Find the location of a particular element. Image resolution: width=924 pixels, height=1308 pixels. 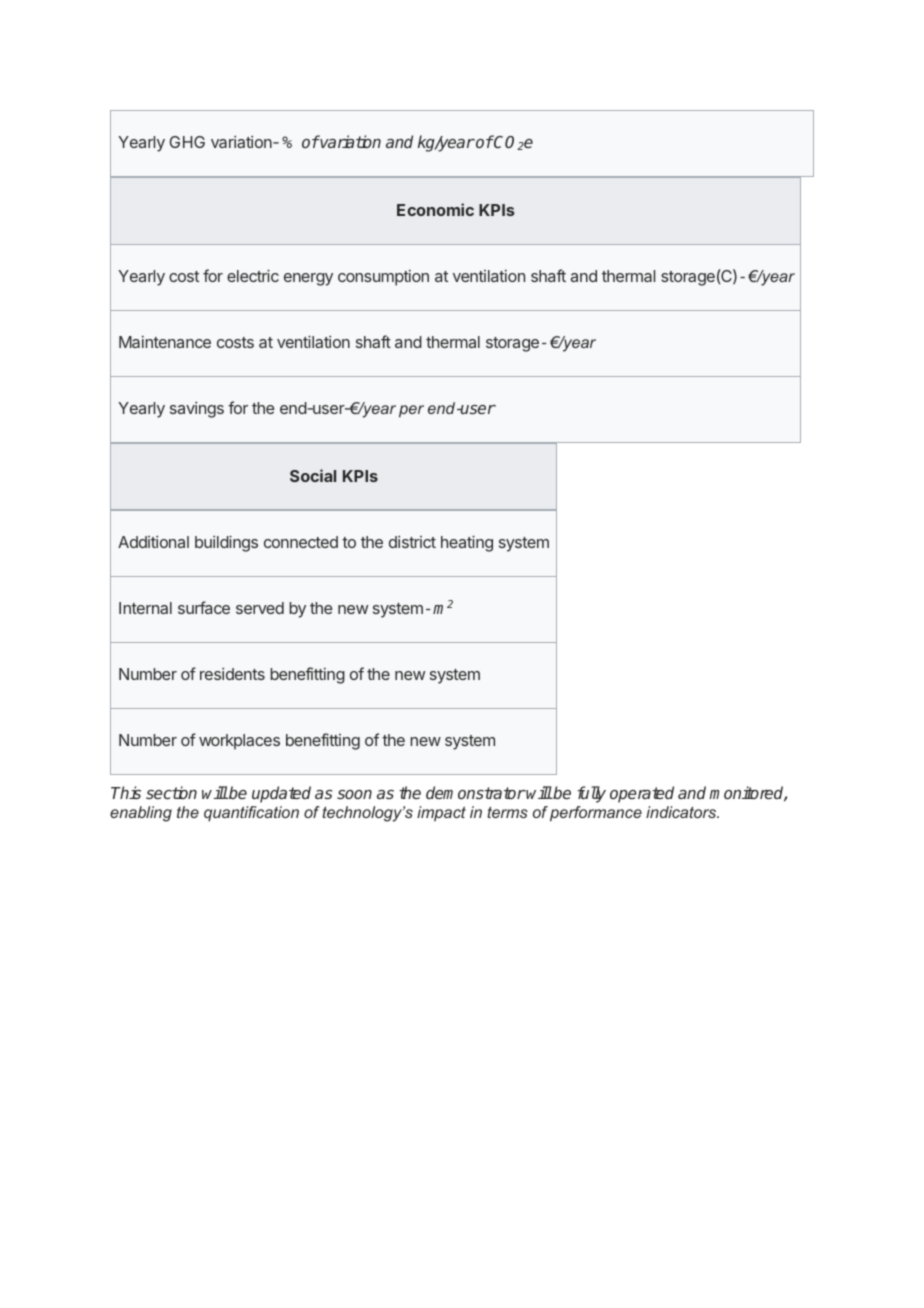

connected is located at coordinates (301, 542).
